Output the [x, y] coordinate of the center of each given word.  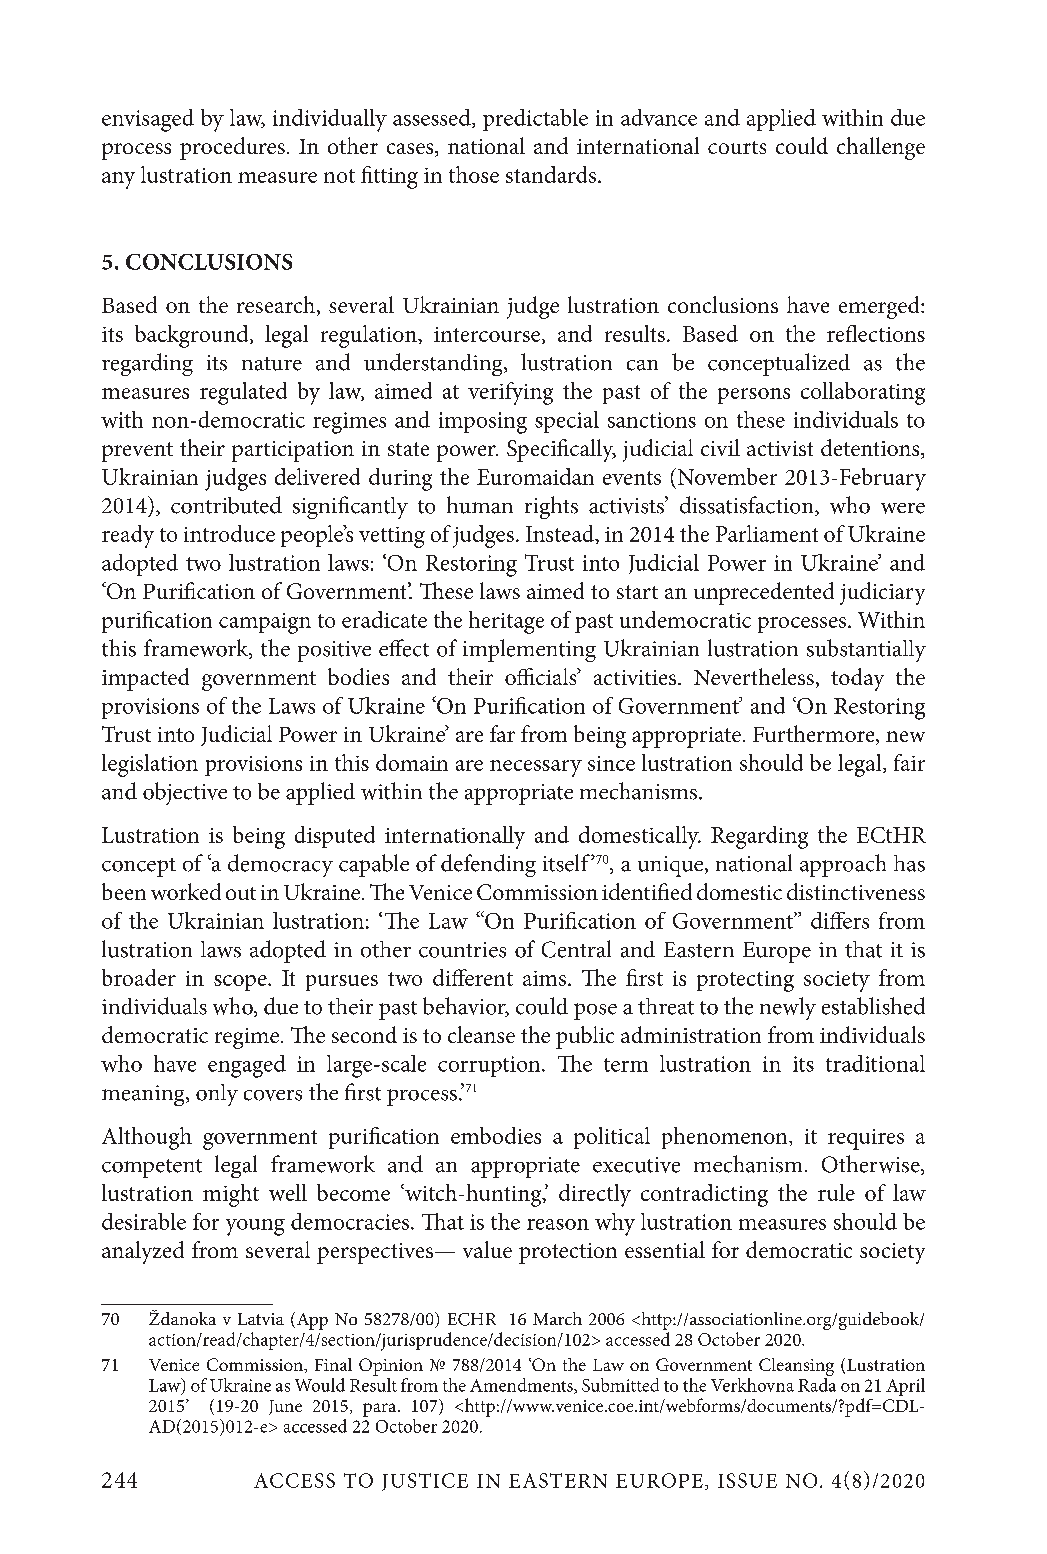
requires [866, 1139]
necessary [536, 768]
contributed [226, 505]
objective [185, 793]
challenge [881, 148]
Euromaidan [535, 476]
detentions [871, 449]
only [217, 1095]
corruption [490, 1066]
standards [551, 174]
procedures [232, 148]
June [285, 1407]
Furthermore [815, 735]
